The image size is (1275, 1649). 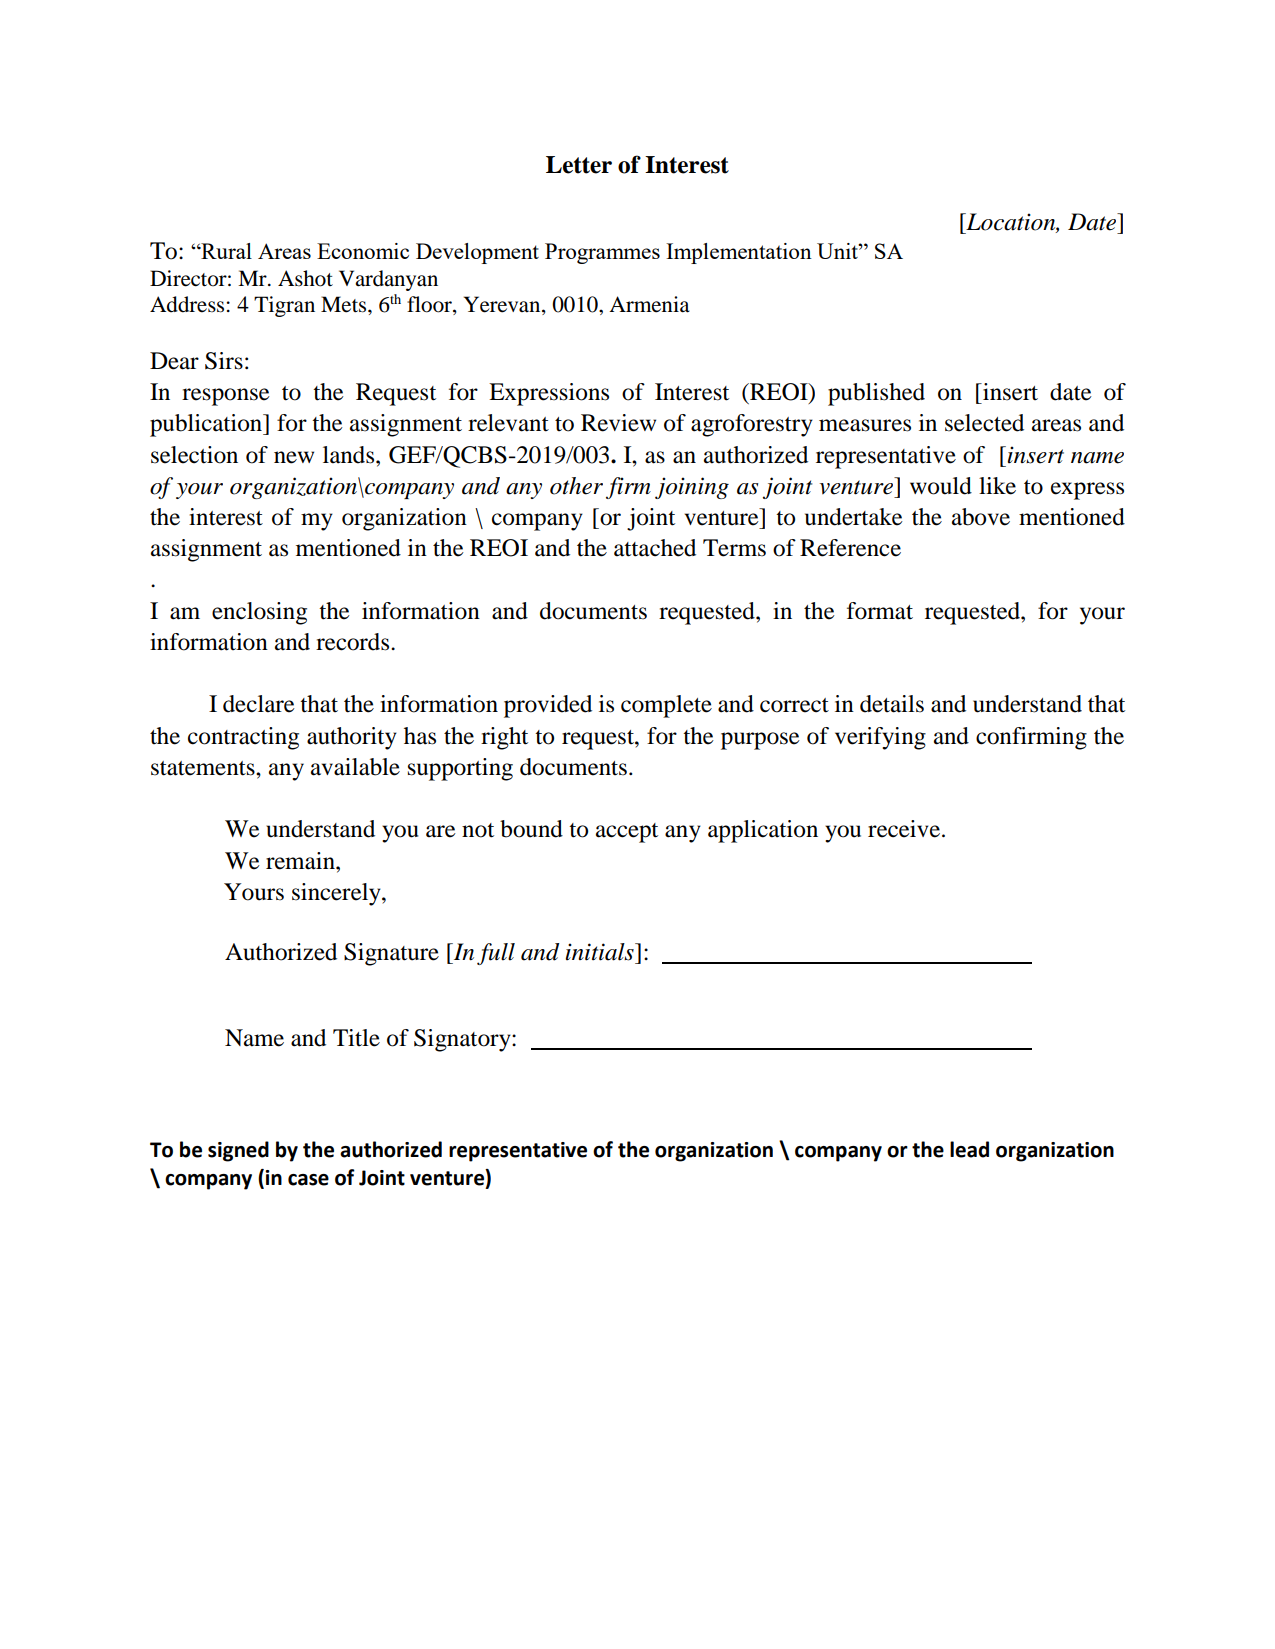 I want to click on Signatory, so click(x=463, y=1040).
